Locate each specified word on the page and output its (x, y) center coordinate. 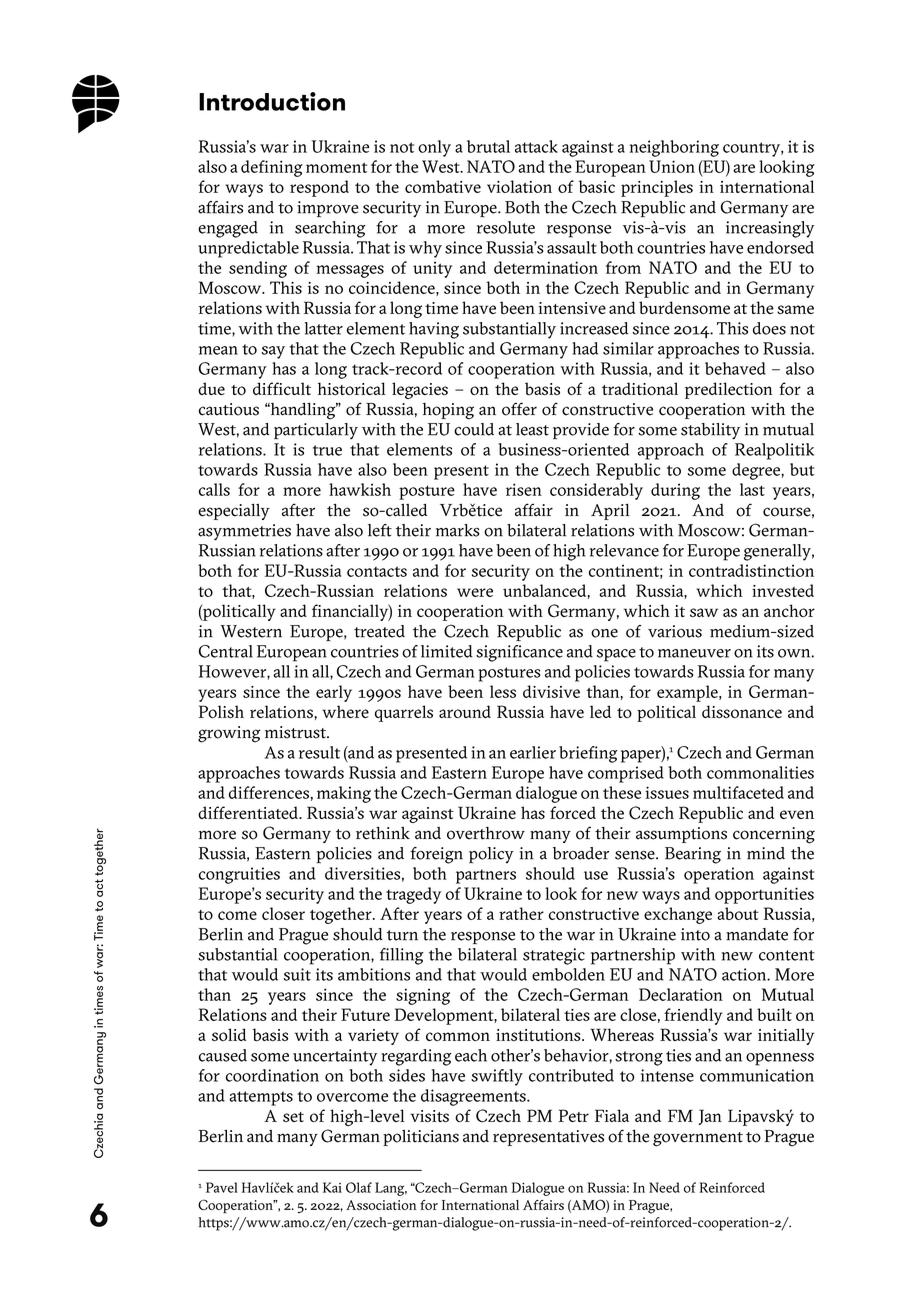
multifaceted (738, 792)
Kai (332, 1187)
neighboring (674, 148)
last (752, 489)
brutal (488, 146)
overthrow (486, 833)
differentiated (249, 812)
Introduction (272, 101)
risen (524, 489)
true (327, 450)
